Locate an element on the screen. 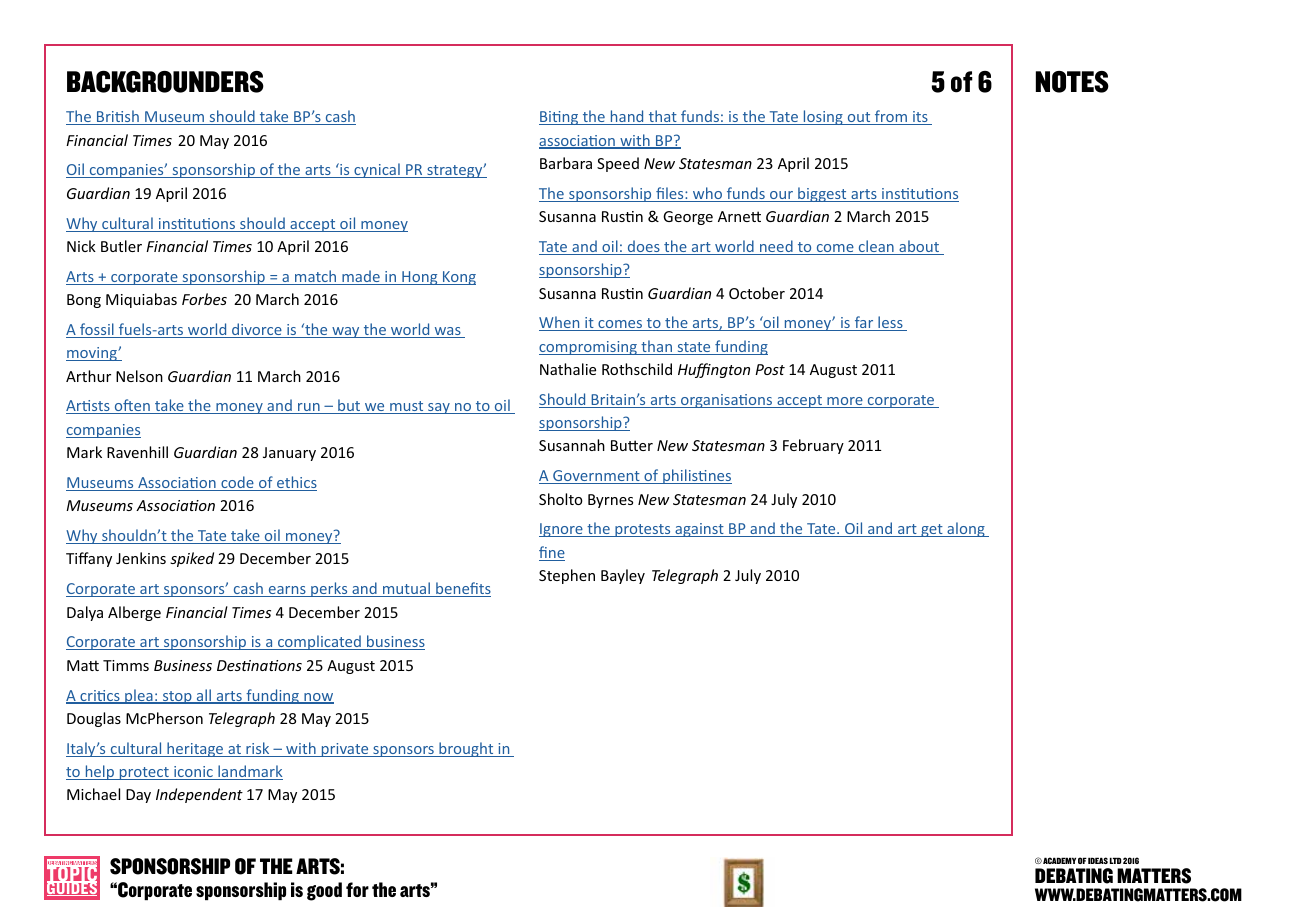 The image size is (1308, 924). Government is located at coordinates (596, 477).
